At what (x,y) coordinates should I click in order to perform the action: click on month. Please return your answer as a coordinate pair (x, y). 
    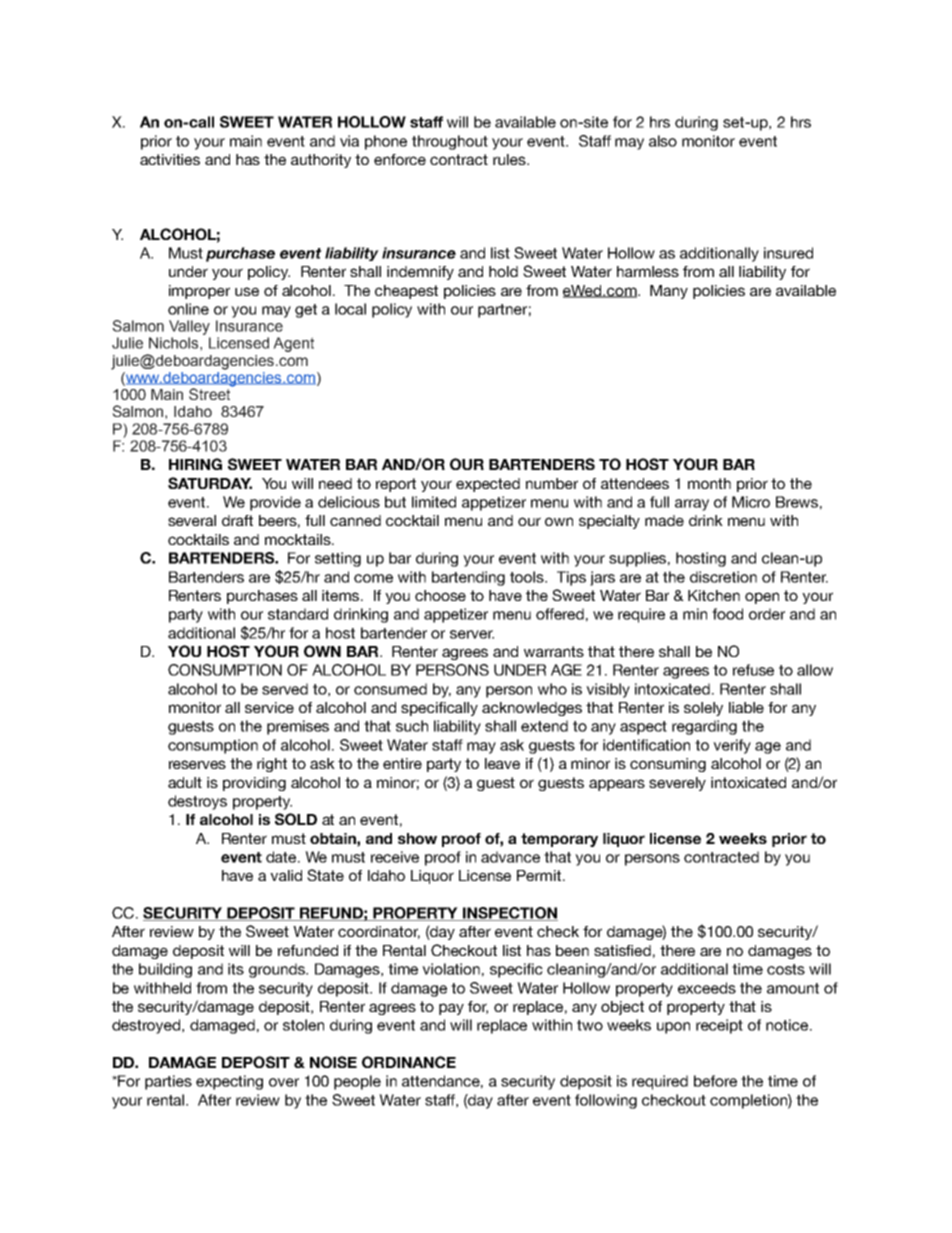
    Looking at the image, I should click on (709, 483).
